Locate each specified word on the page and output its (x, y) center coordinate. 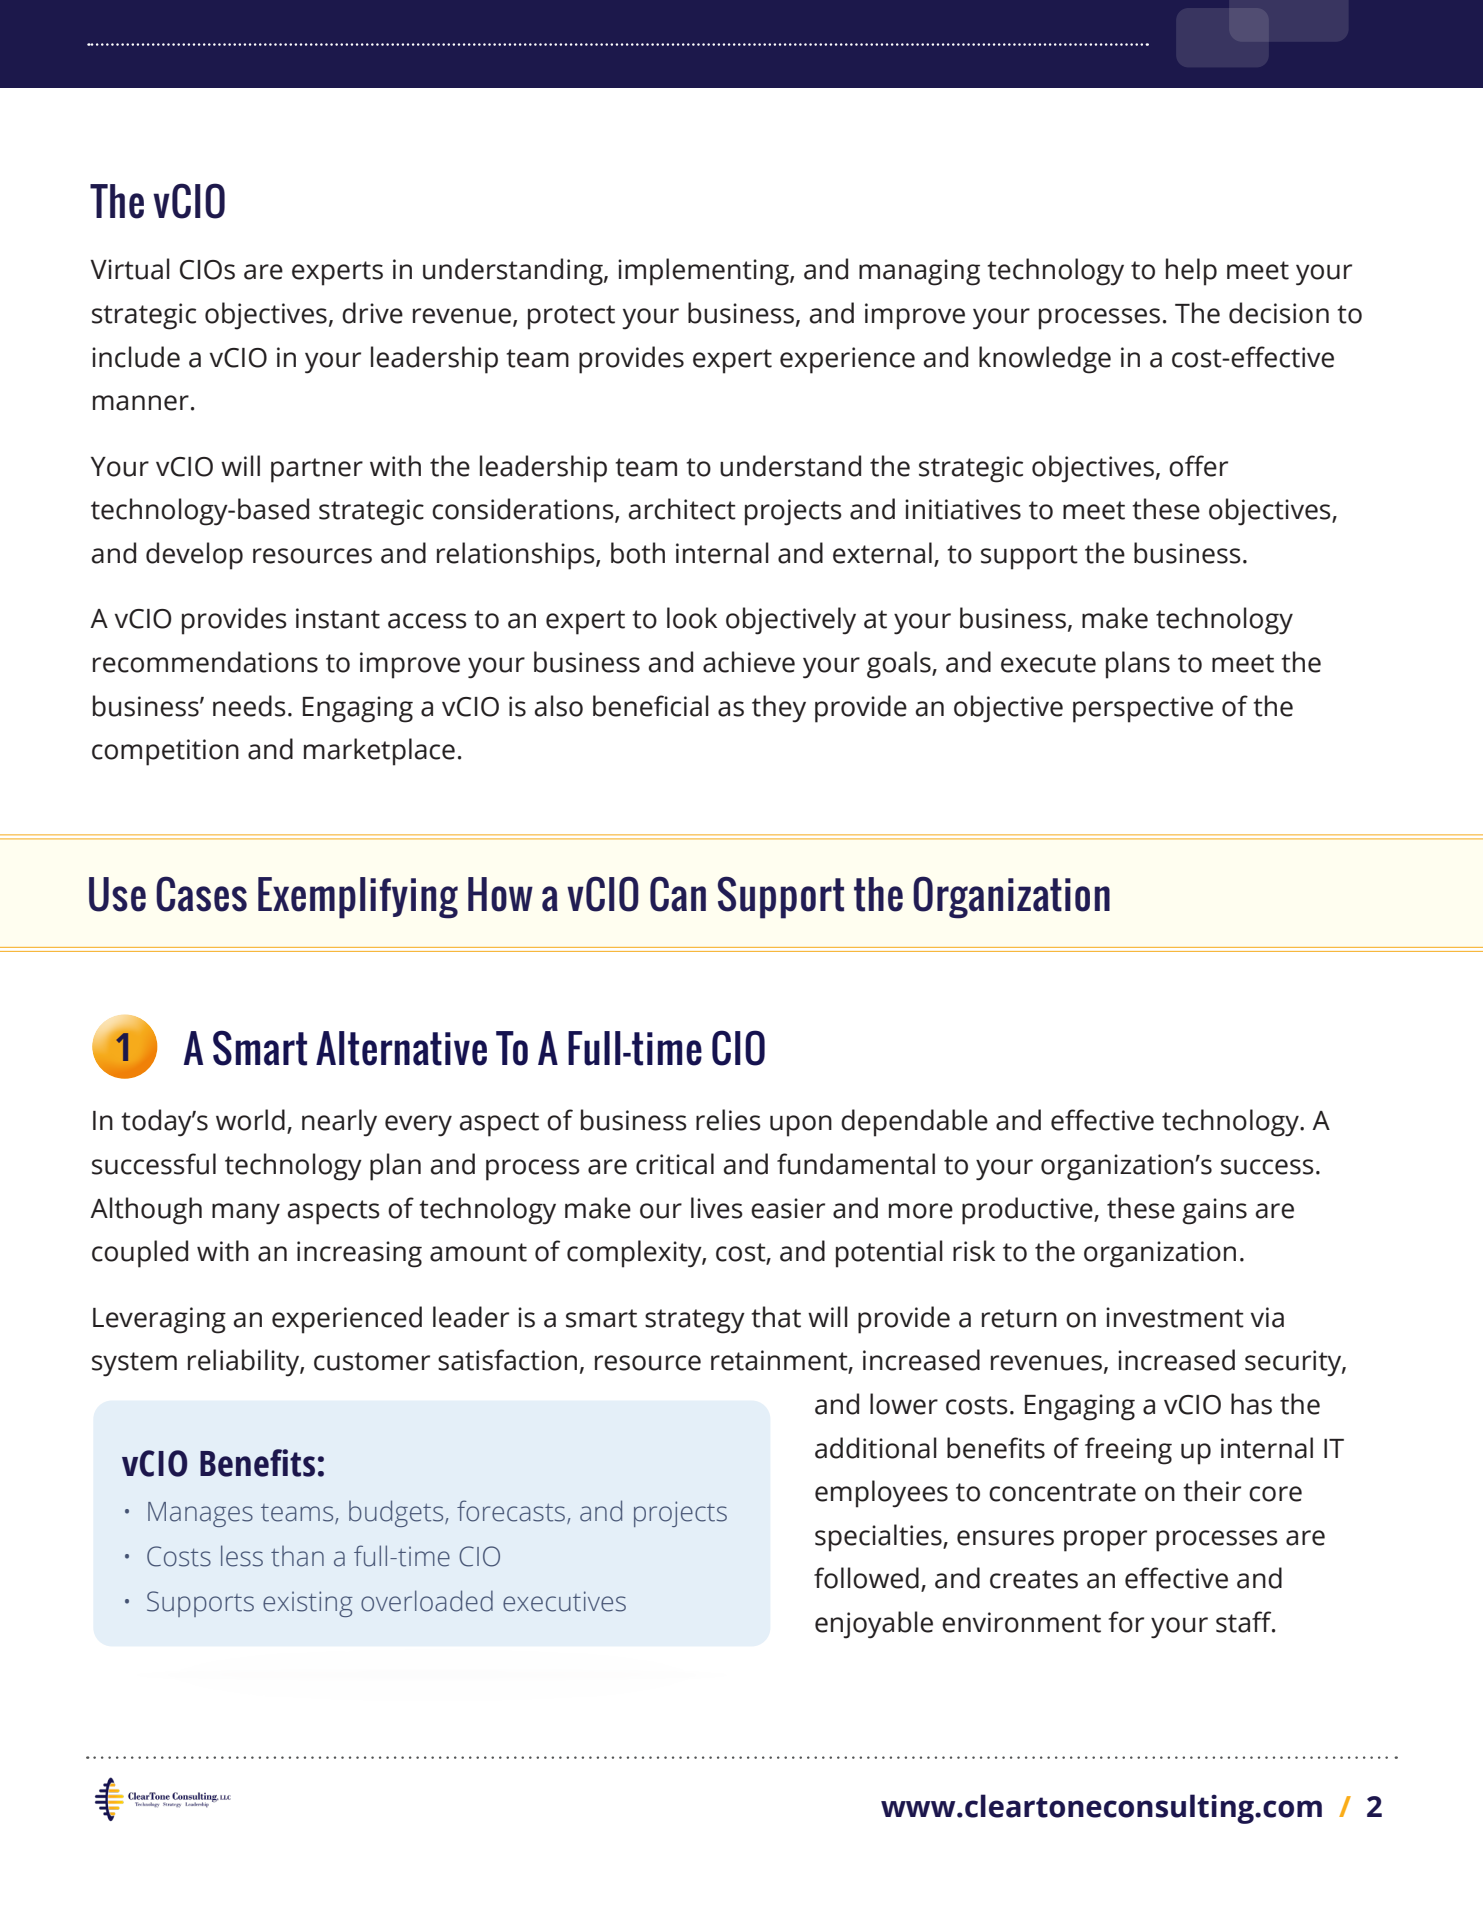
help (1191, 272)
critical (675, 1164)
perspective (1143, 709)
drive (372, 313)
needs (249, 706)
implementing (704, 272)
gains (1214, 1211)
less (242, 1556)
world (250, 1120)
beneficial (651, 706)
